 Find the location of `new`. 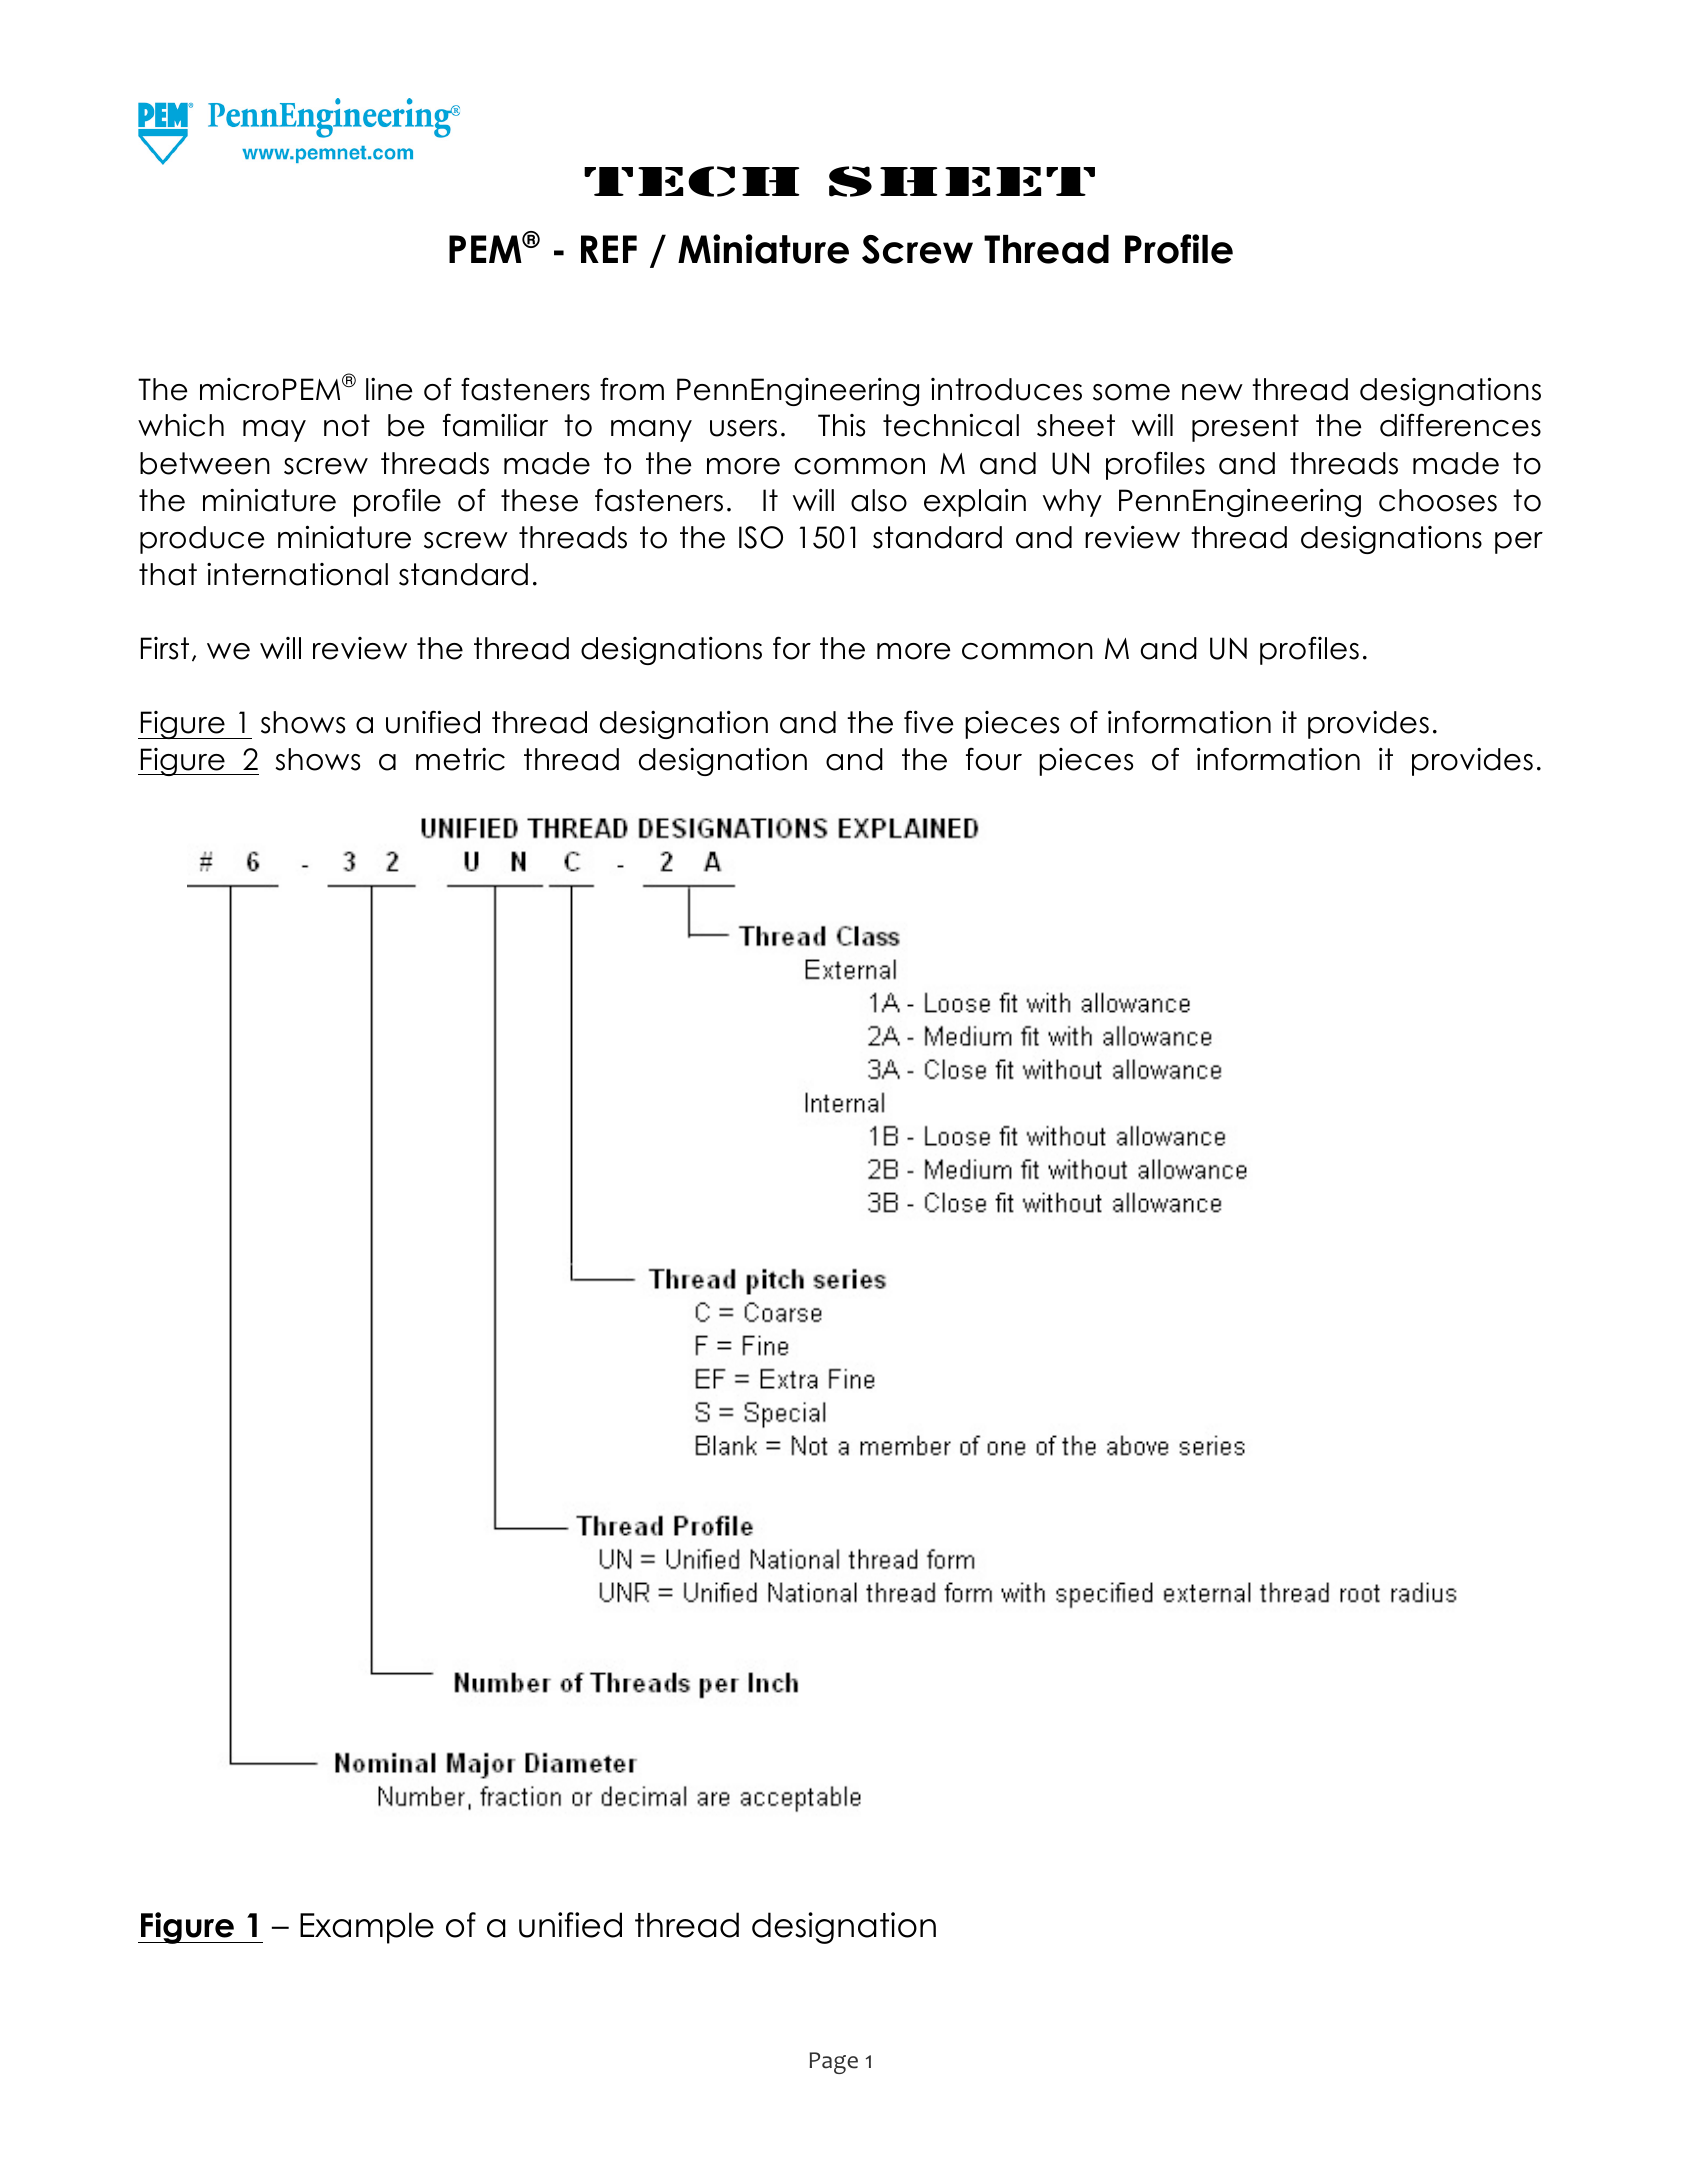

new is located at coordinates (1212, 392).
